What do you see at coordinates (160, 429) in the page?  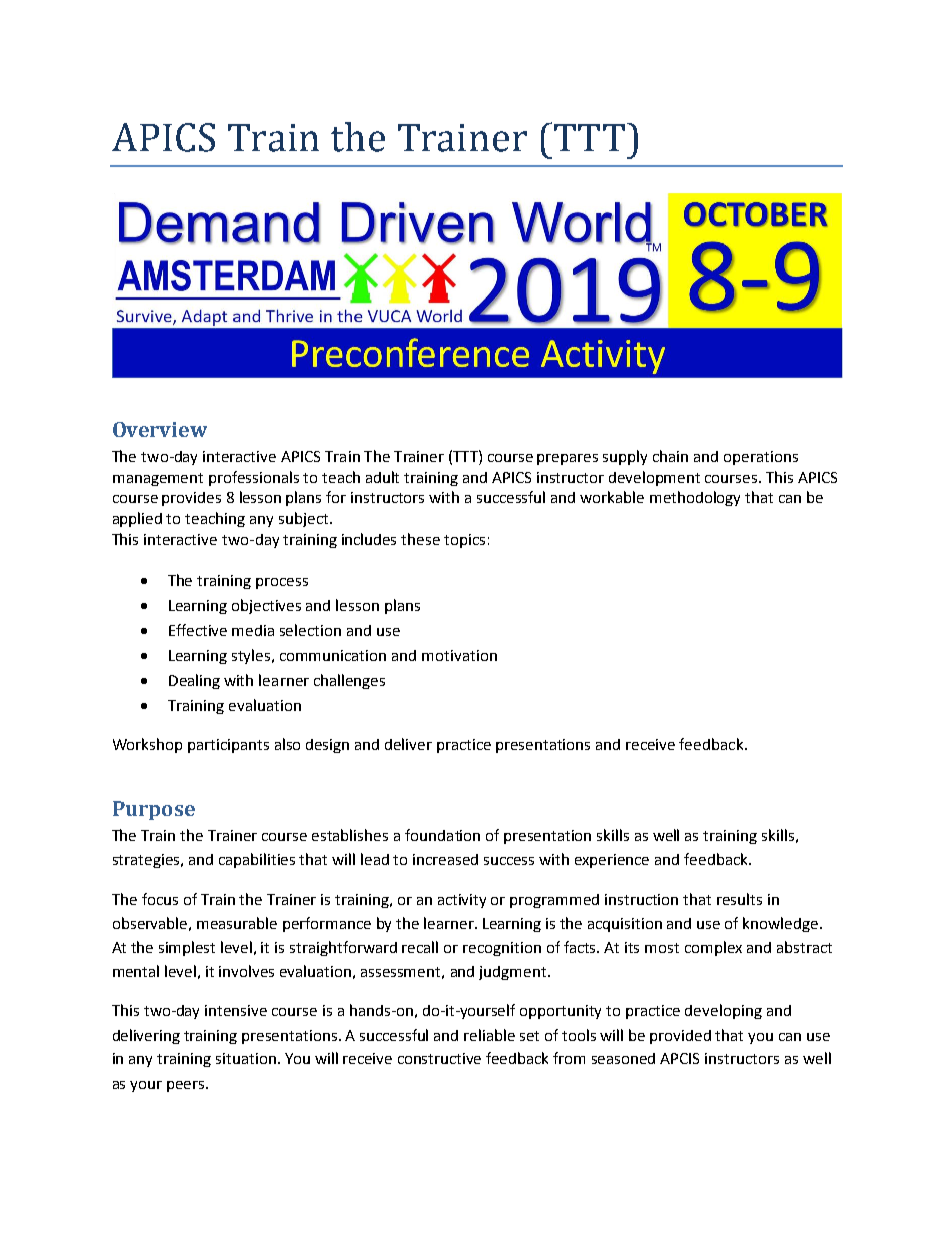 I see `Overview` at bounding box center [160, 429].
